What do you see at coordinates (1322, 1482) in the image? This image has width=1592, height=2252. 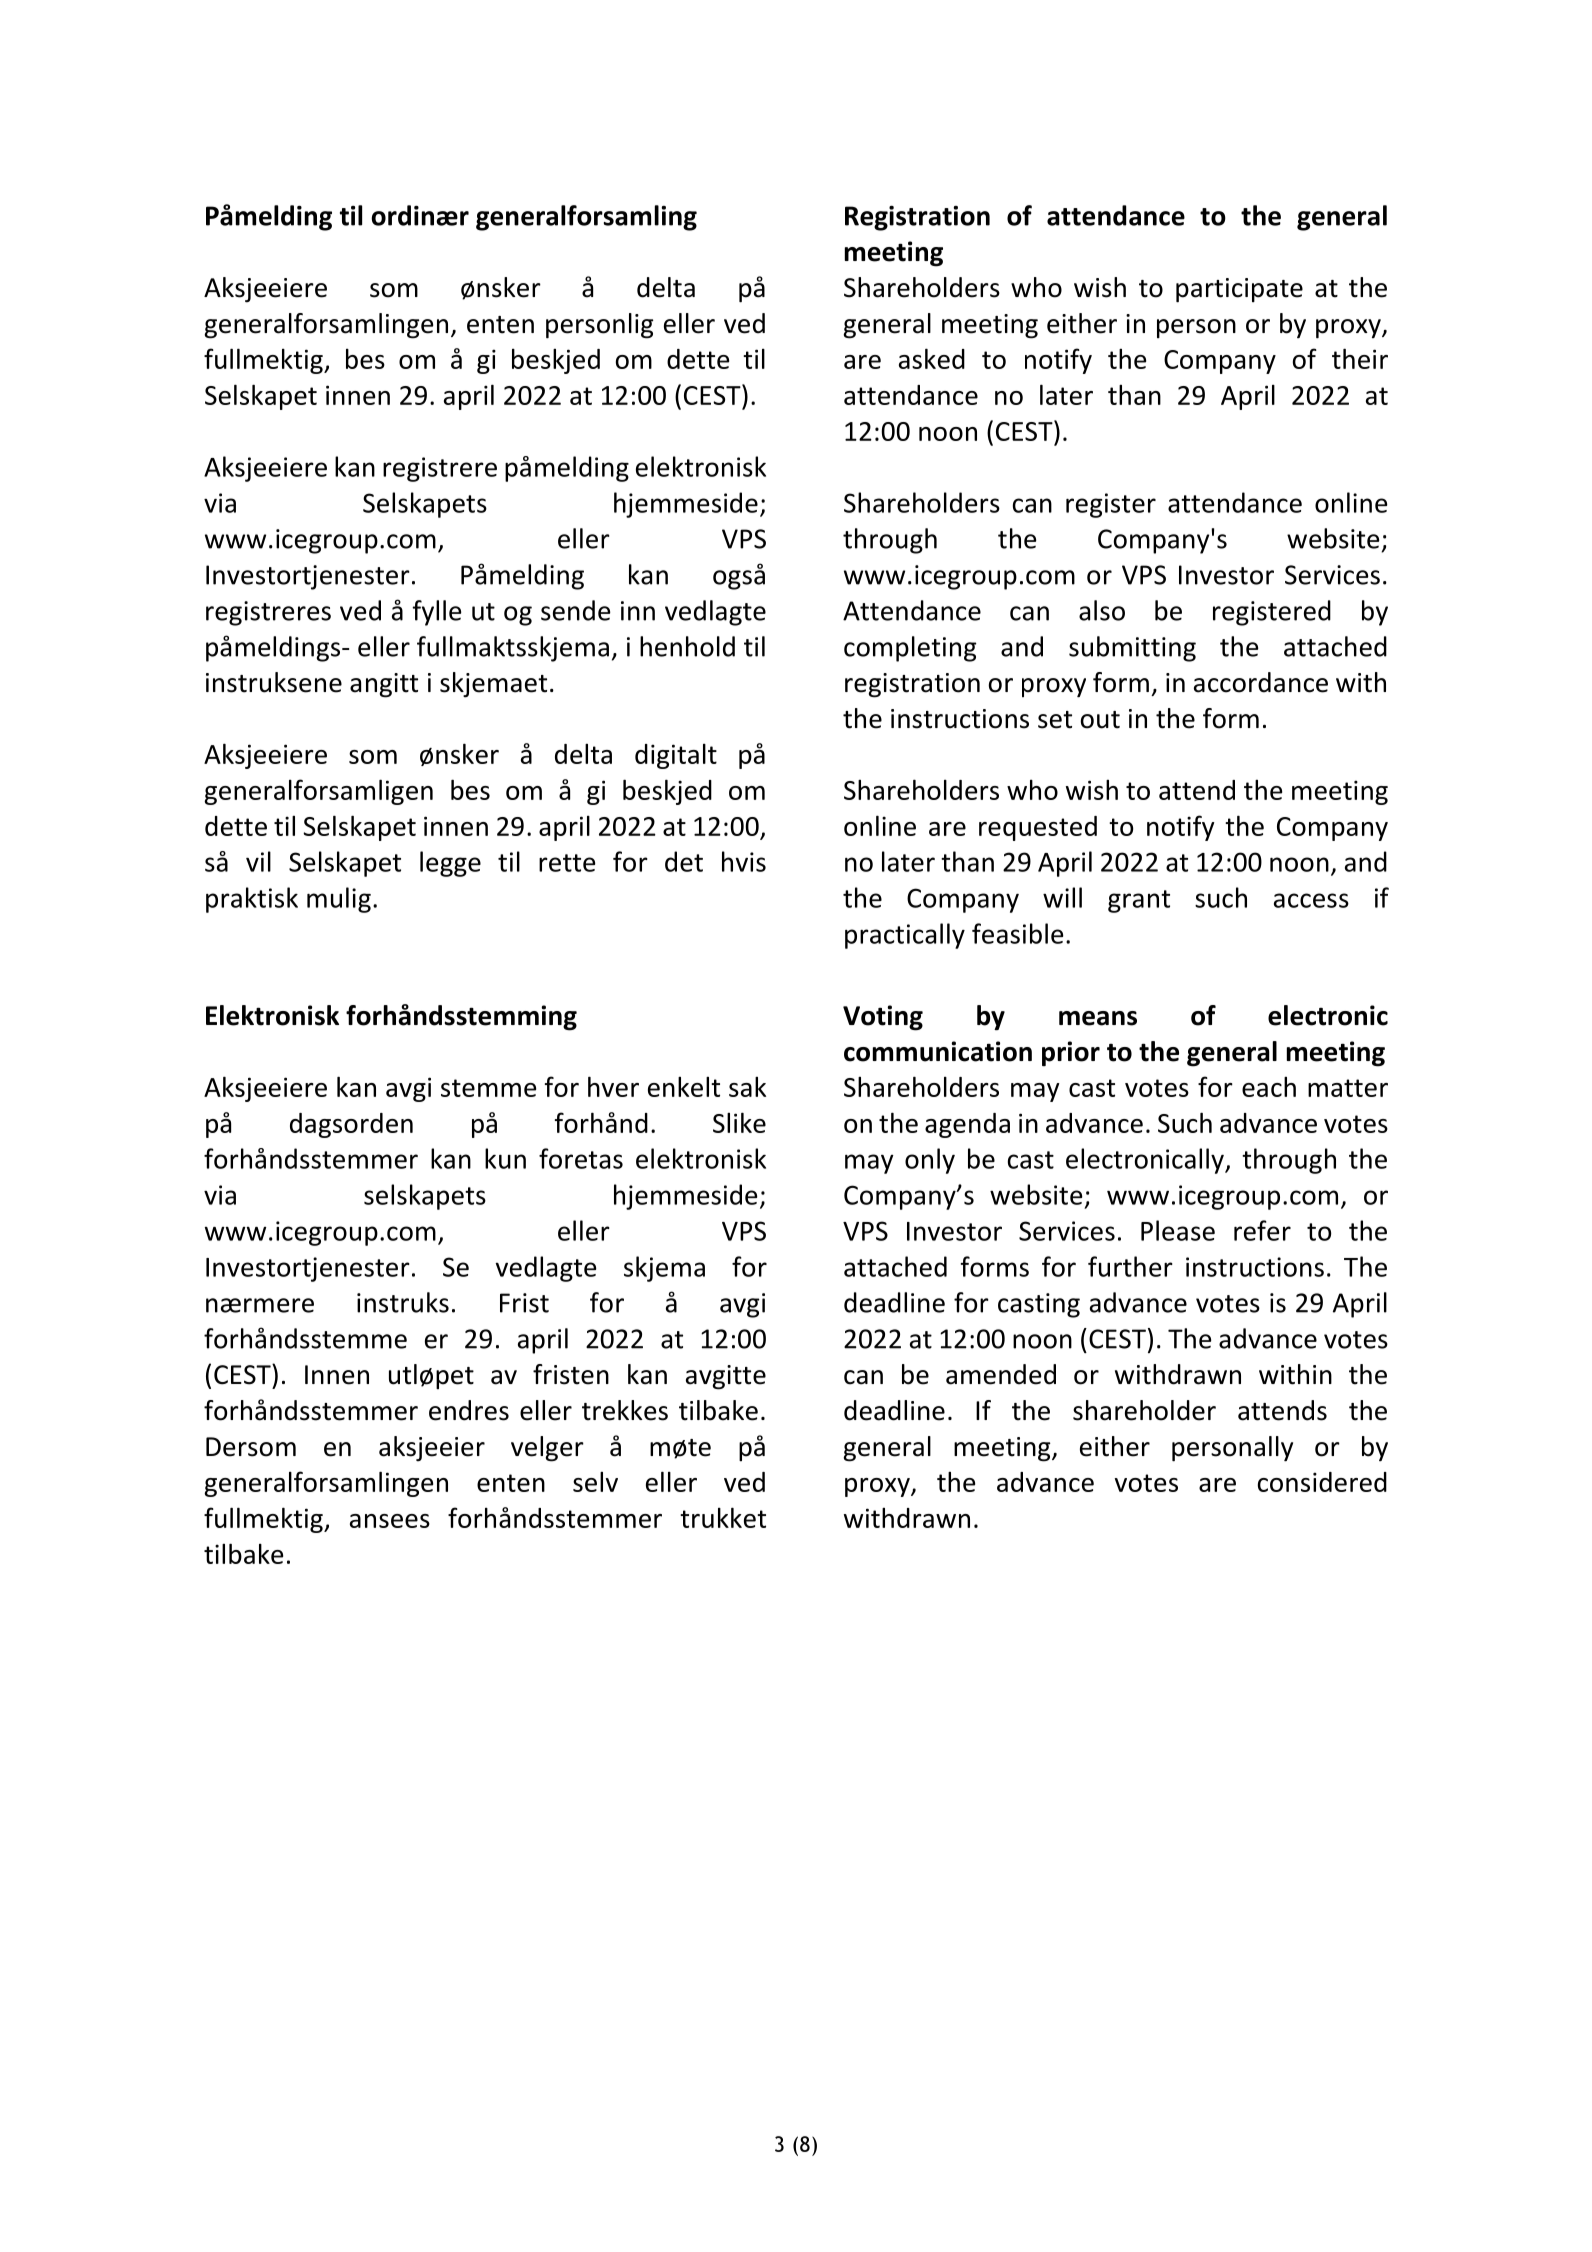 I see `considered` at bounding box center [1322, 1482].
